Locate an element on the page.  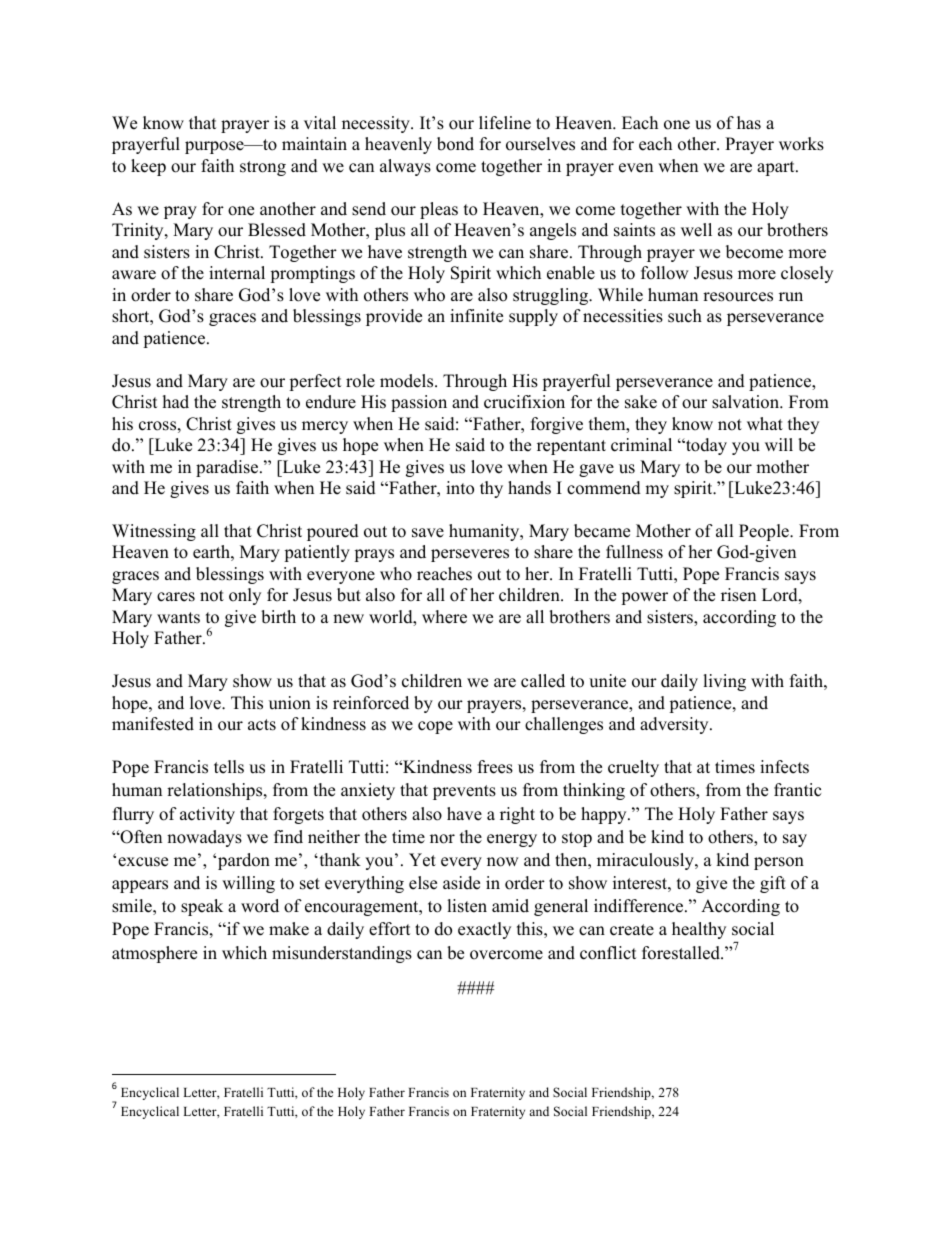
has is located at coordinates (749, 123).
